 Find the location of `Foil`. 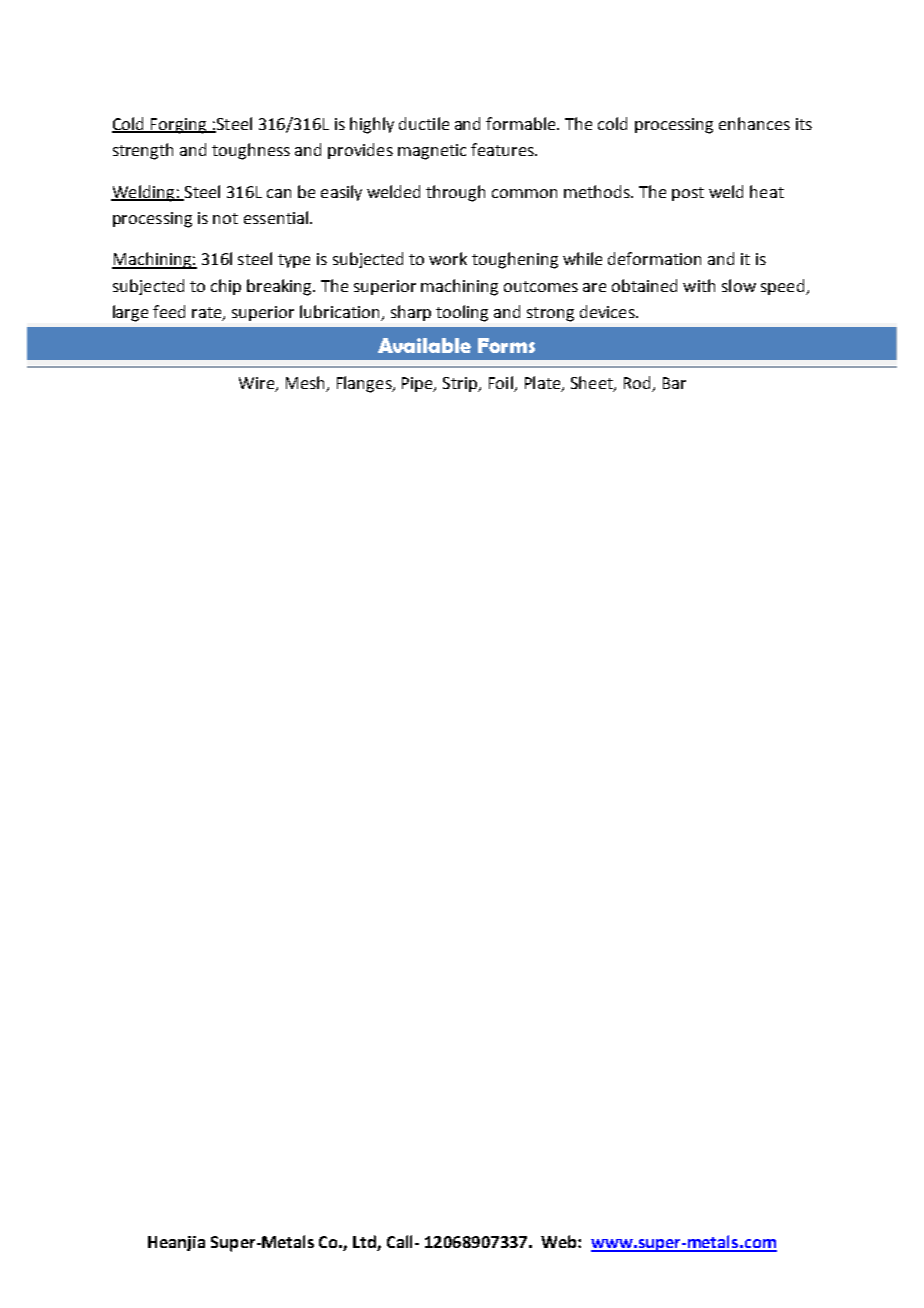

Foil is located at coordinates (501, 382).
